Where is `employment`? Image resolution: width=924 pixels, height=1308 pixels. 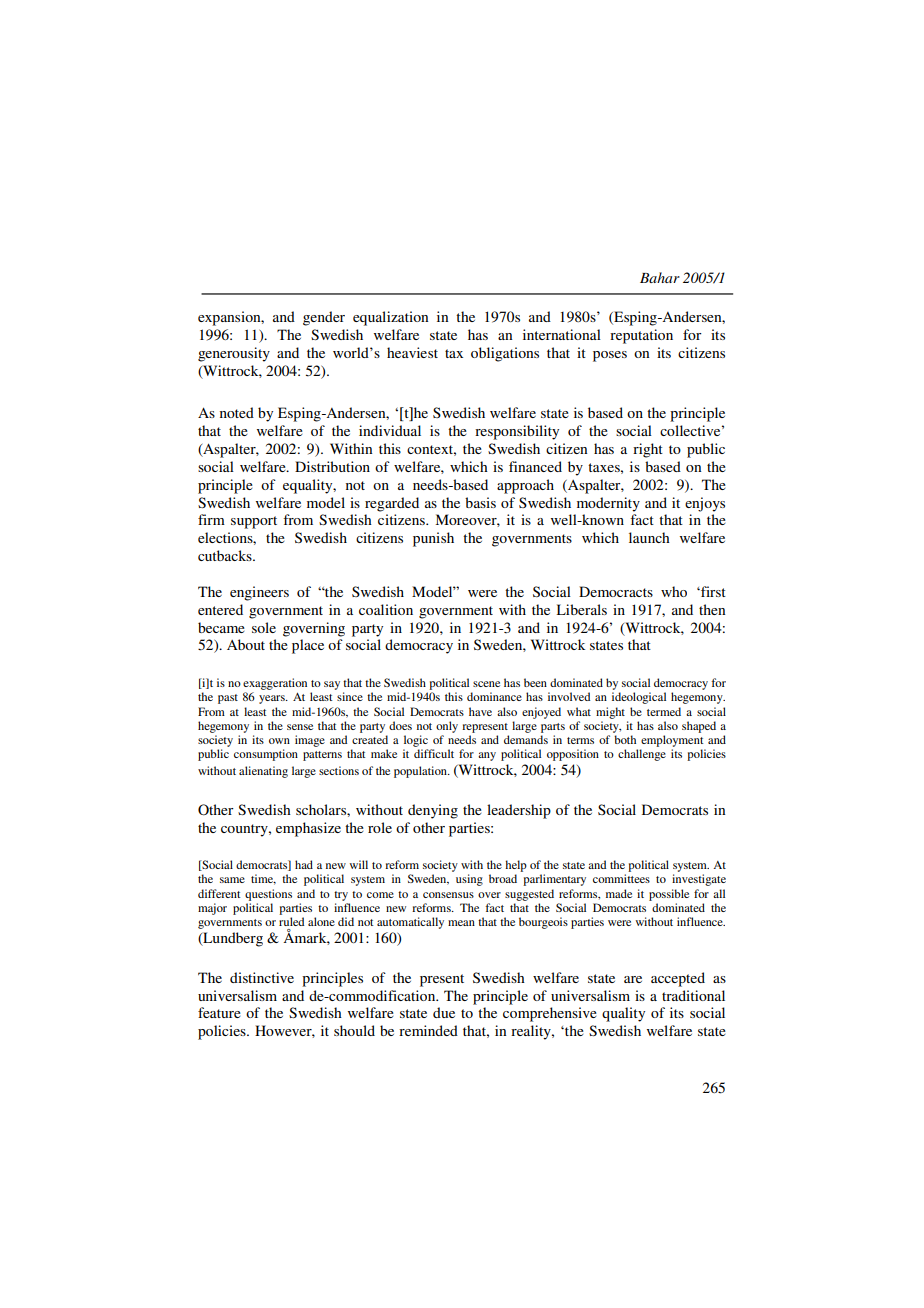 employment is located at coordinates (672, 741).
